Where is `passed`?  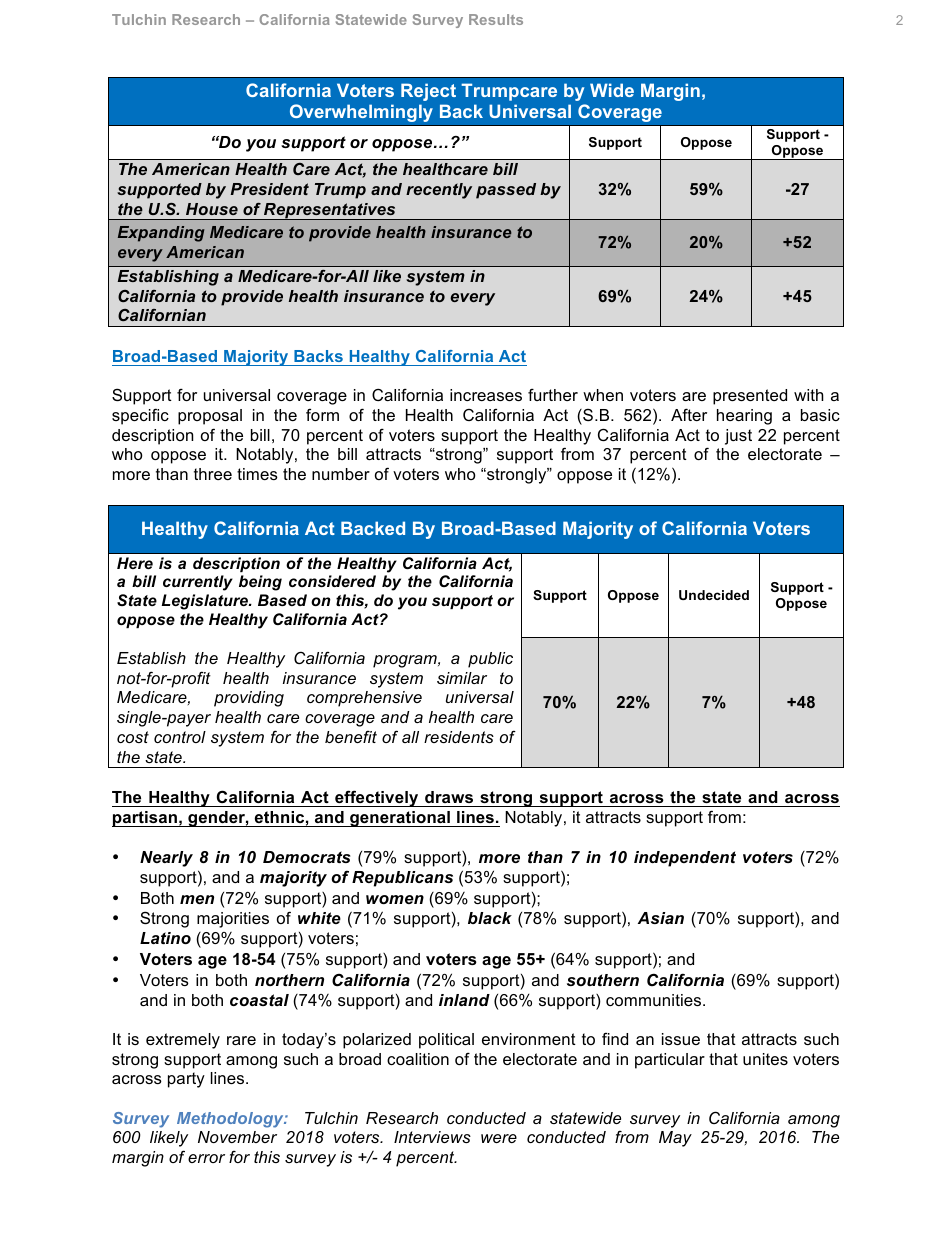 passed is located at coordinates (506, 191).
